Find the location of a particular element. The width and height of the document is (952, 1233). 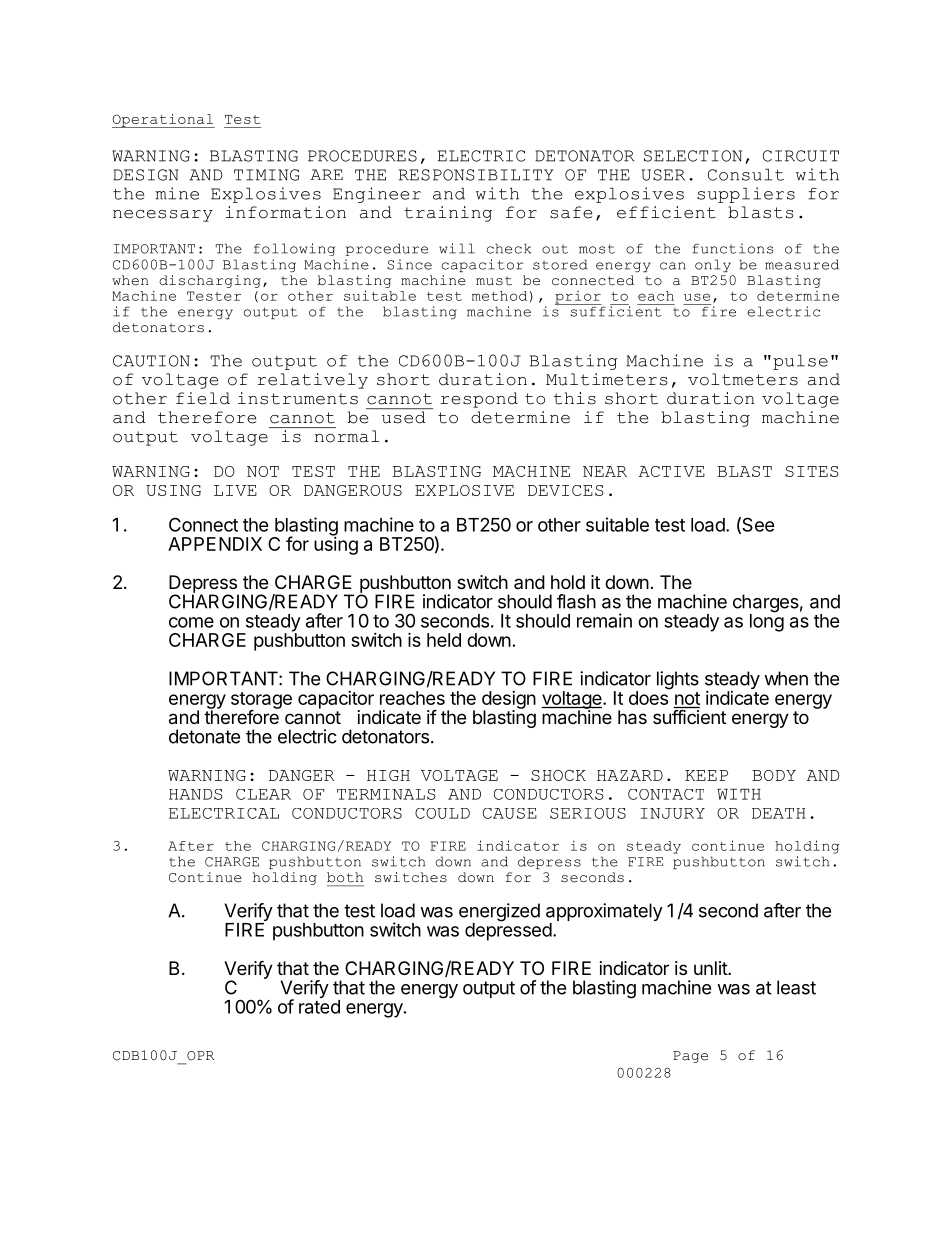

KEEP is located at coordinates (706, 775).
